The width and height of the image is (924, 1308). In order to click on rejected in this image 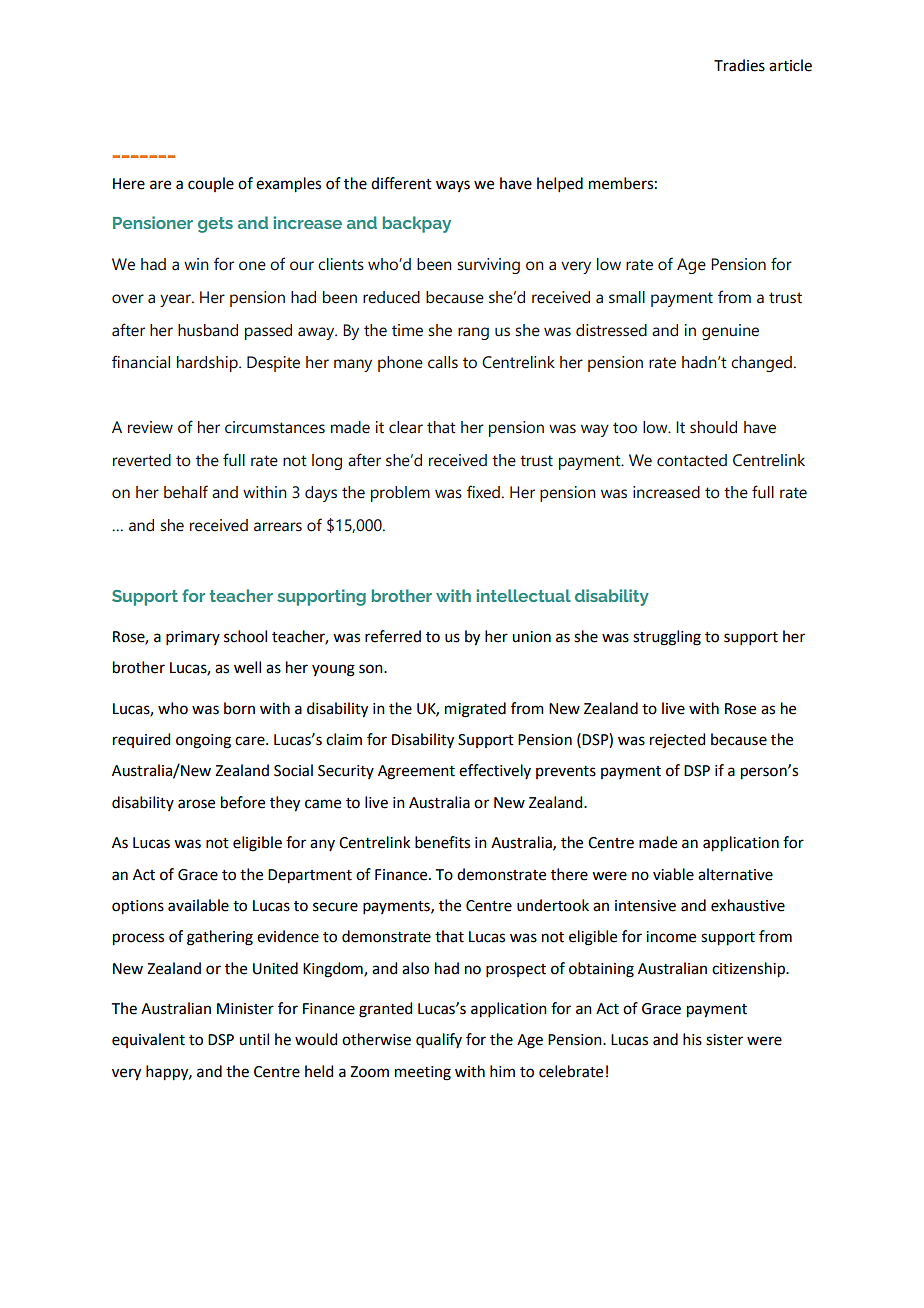, I will do `click(677, 741)`.
